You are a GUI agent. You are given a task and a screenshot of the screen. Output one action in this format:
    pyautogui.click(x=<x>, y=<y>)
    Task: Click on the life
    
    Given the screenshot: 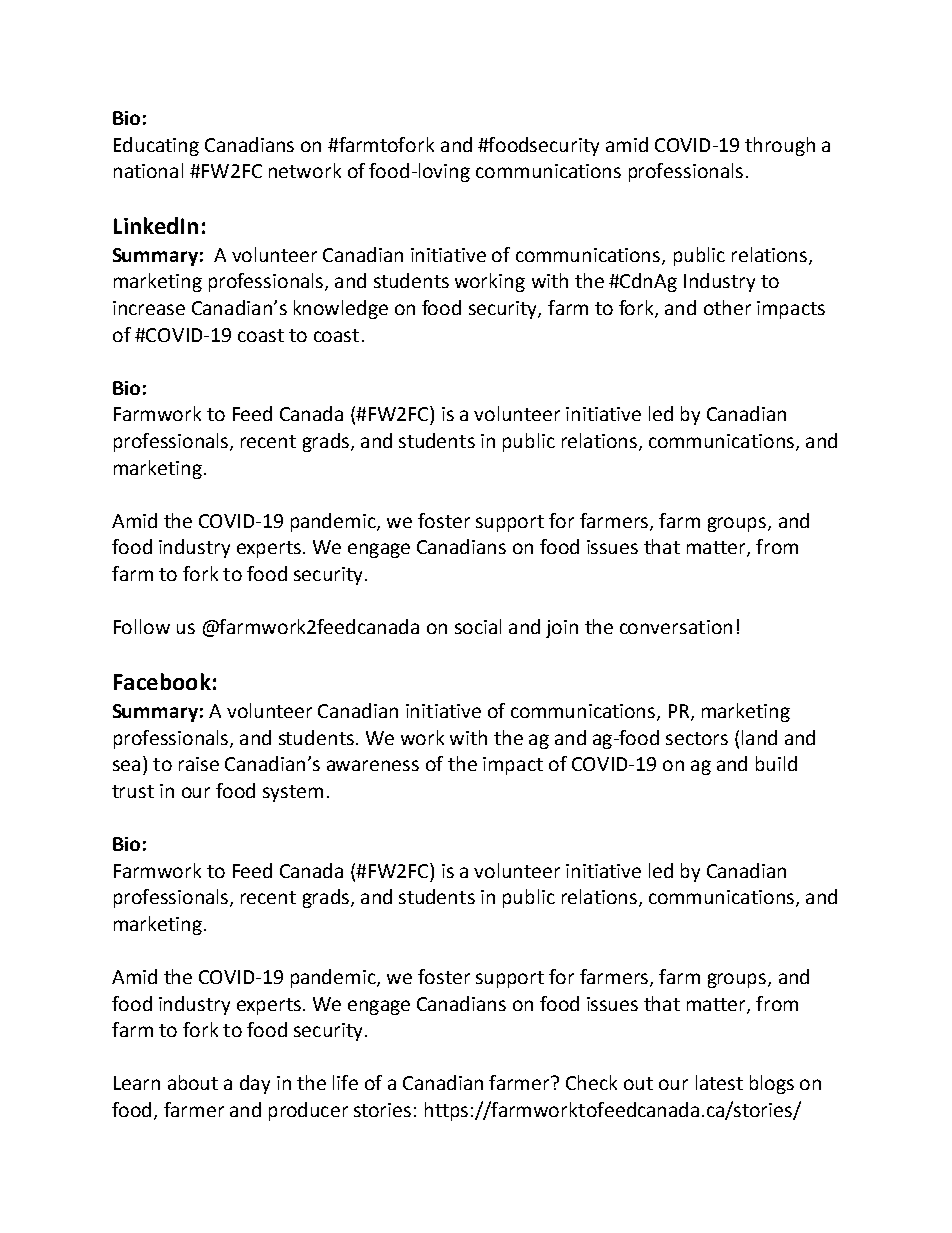 What is the action you would take?
    pyautogui.click(x=345, y=1082)
